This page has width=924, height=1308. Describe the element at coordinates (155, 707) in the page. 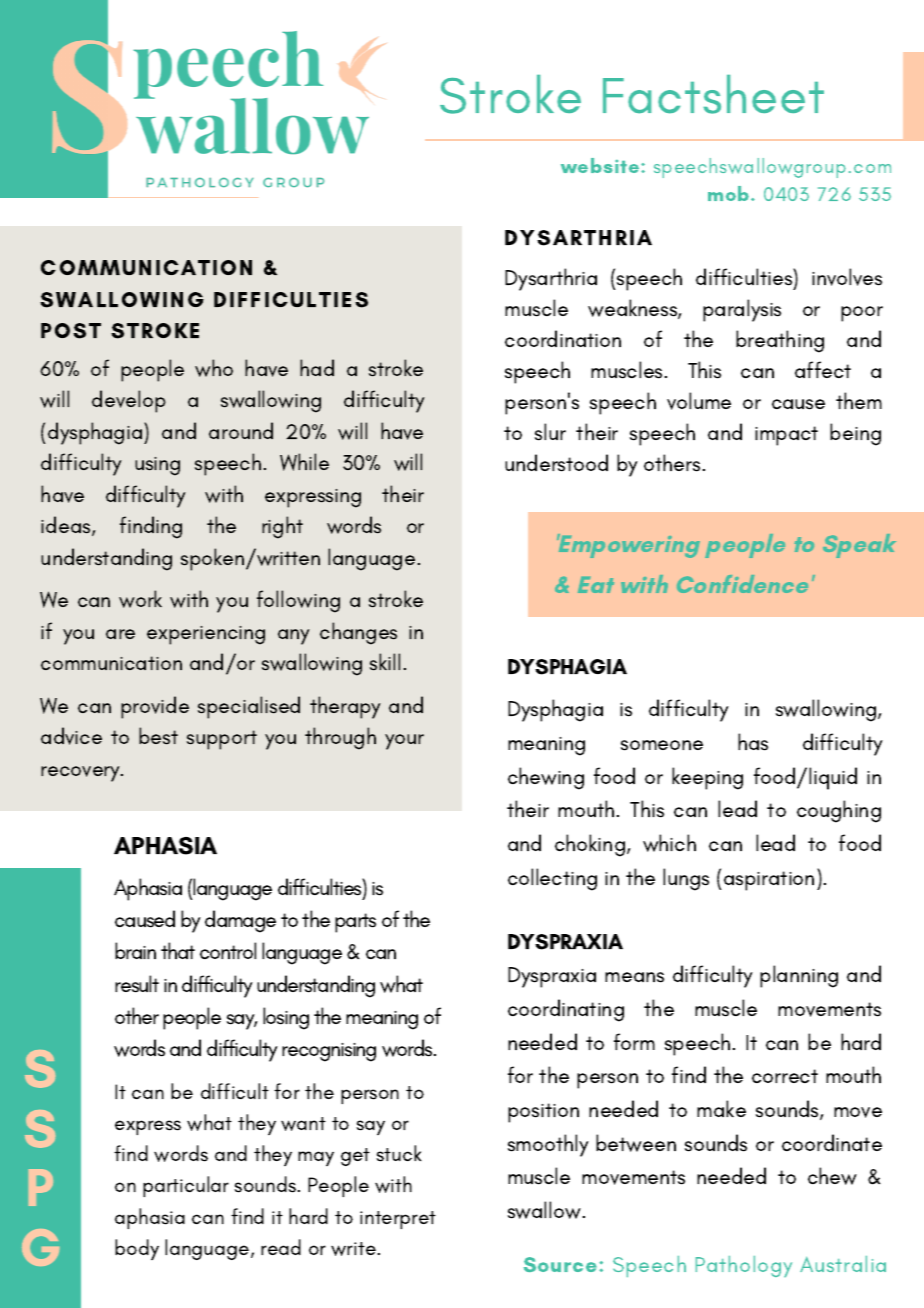

I see `provide` at that location.
